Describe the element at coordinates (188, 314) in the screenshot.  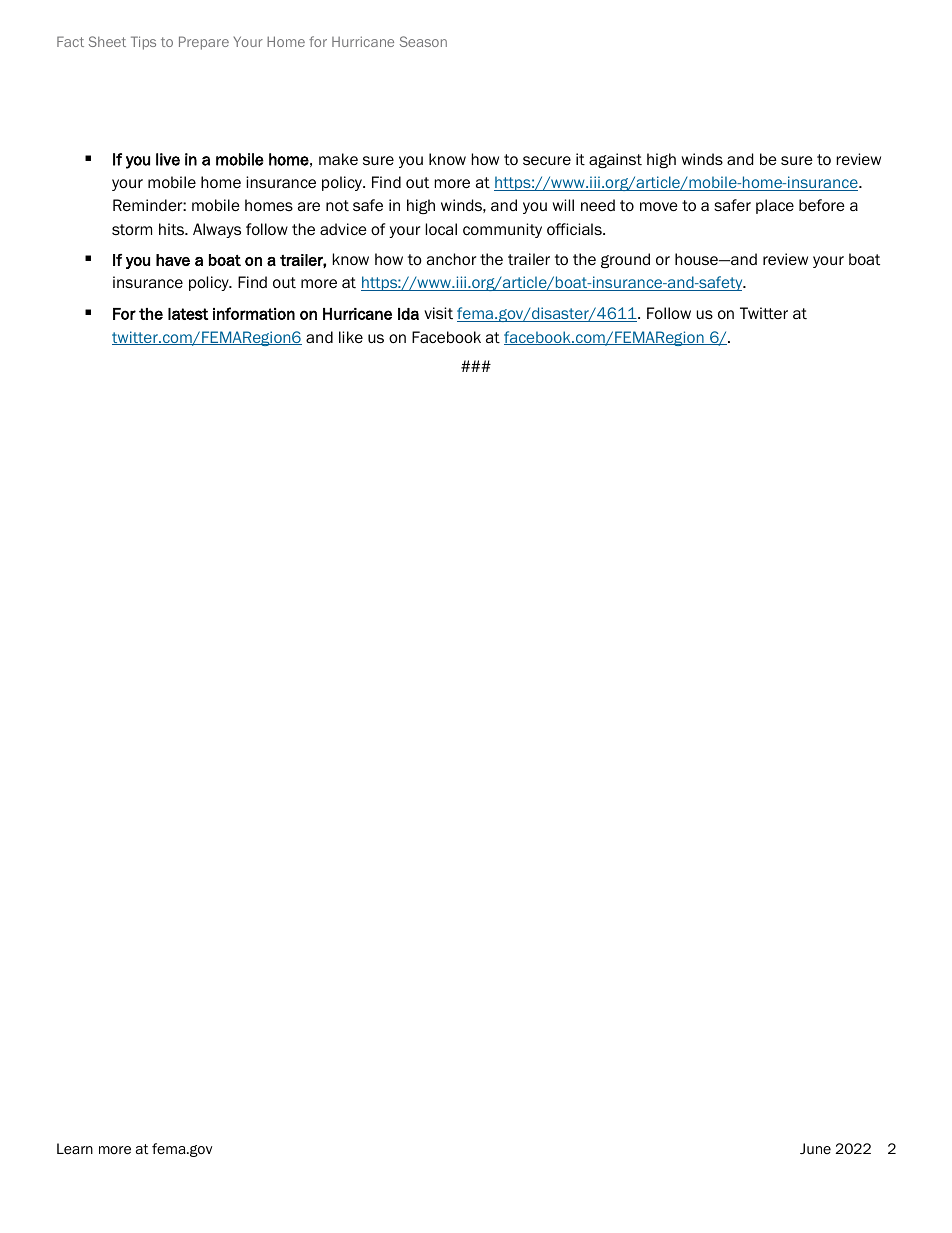
I see `latest` at that location.
